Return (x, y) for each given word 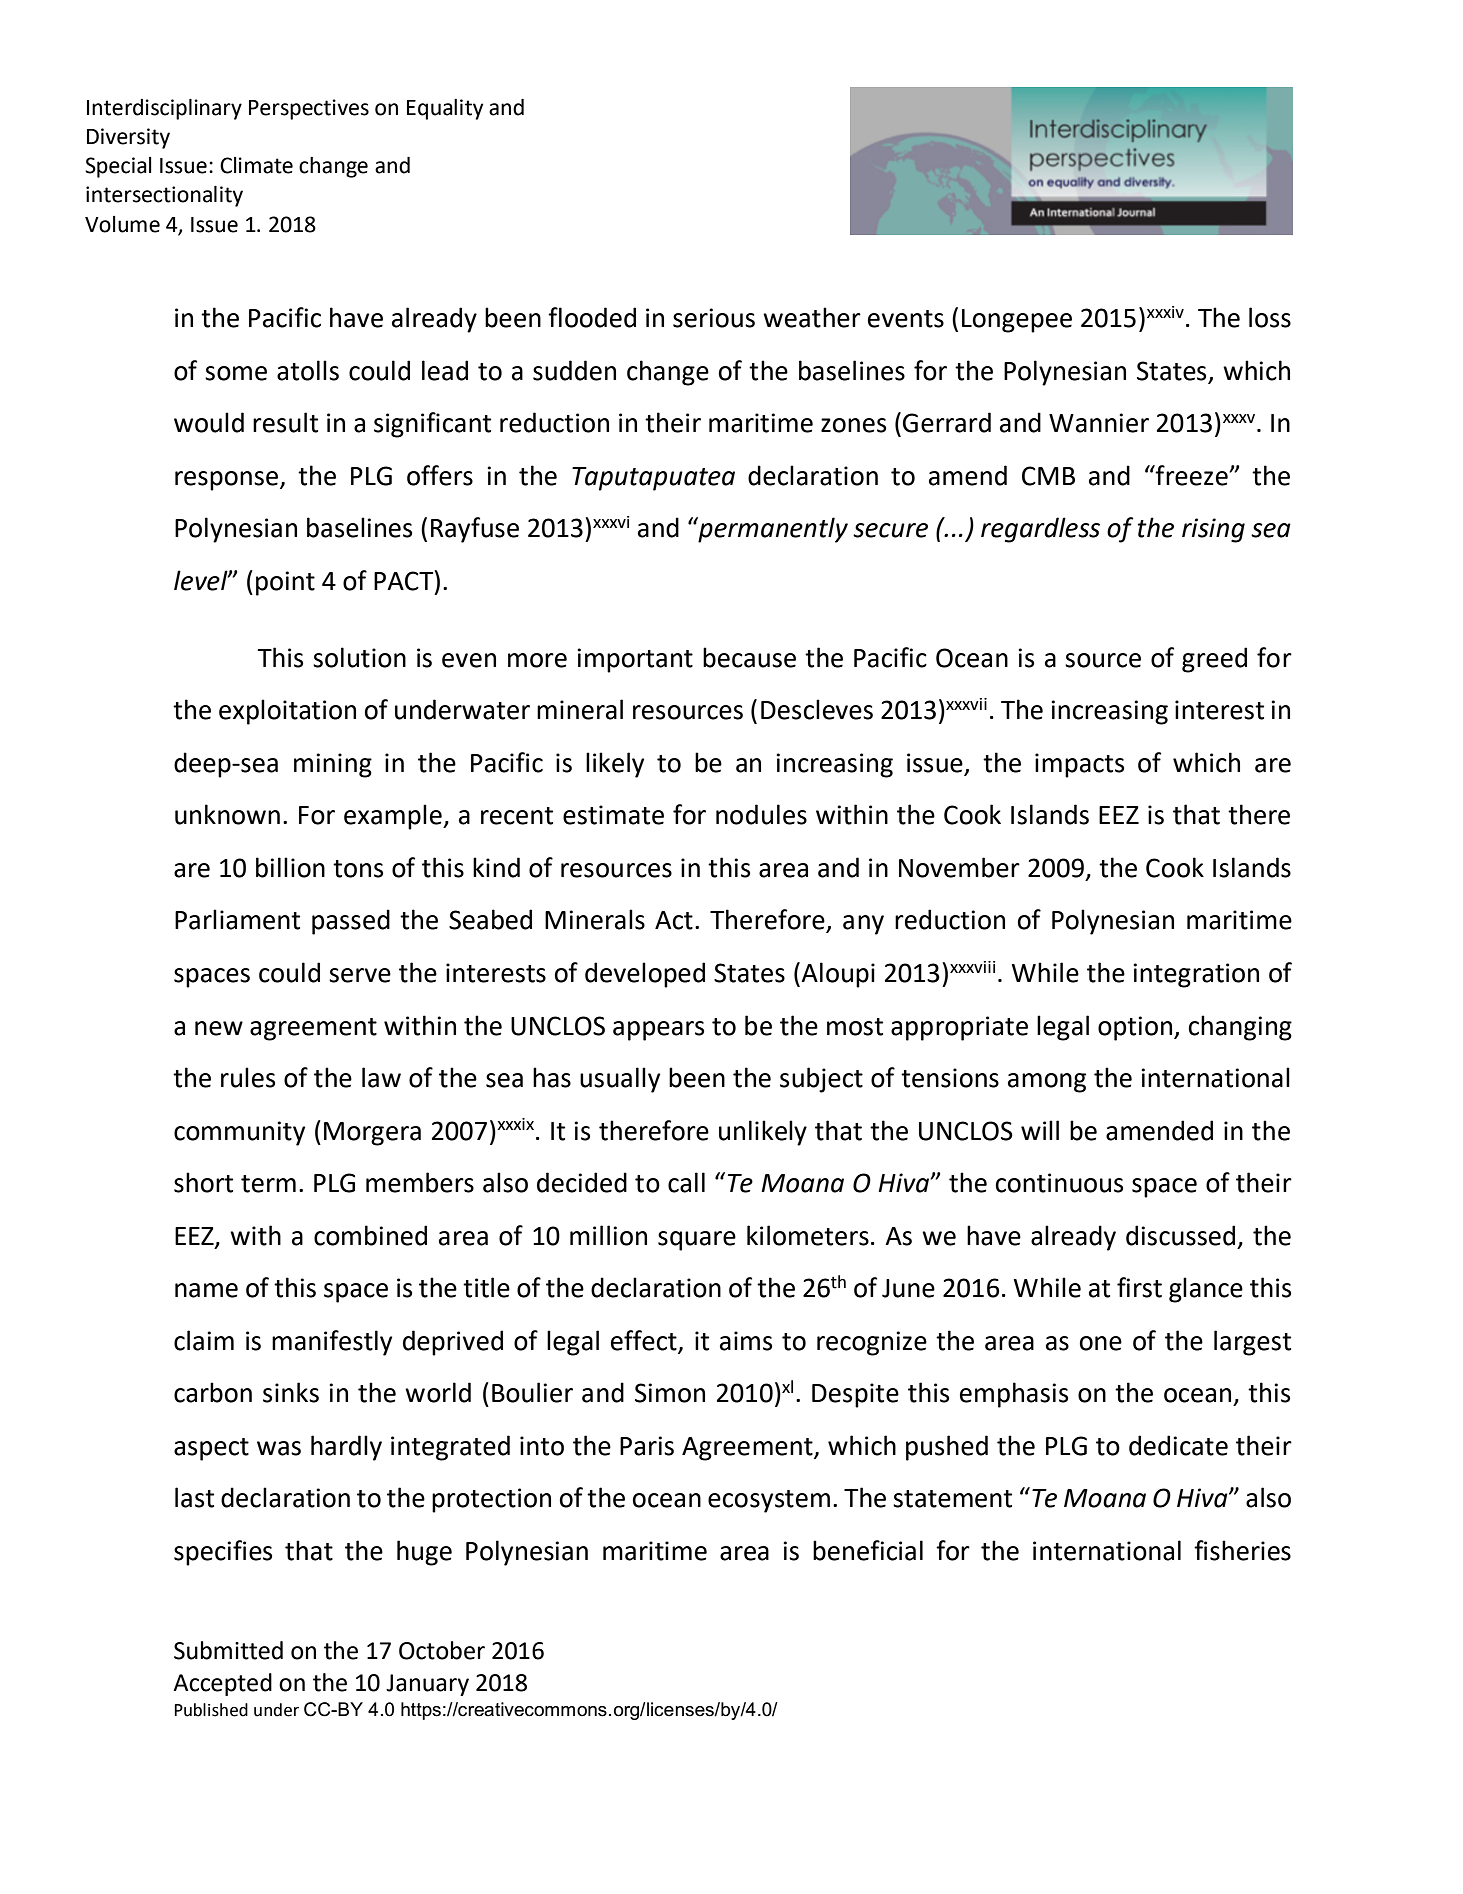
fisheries (1242, 1550)
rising (1213, 530)
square (697, 1241)
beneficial (868, 1550)
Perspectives (309, 109)
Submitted (228, 1650)
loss (1270, 317)
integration (1196, 975)
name (206, 1290)
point (285, 583)
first (1139, 1287)
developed (645, 975)
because (749, 657)
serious (714, 318)
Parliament (237, 919)
